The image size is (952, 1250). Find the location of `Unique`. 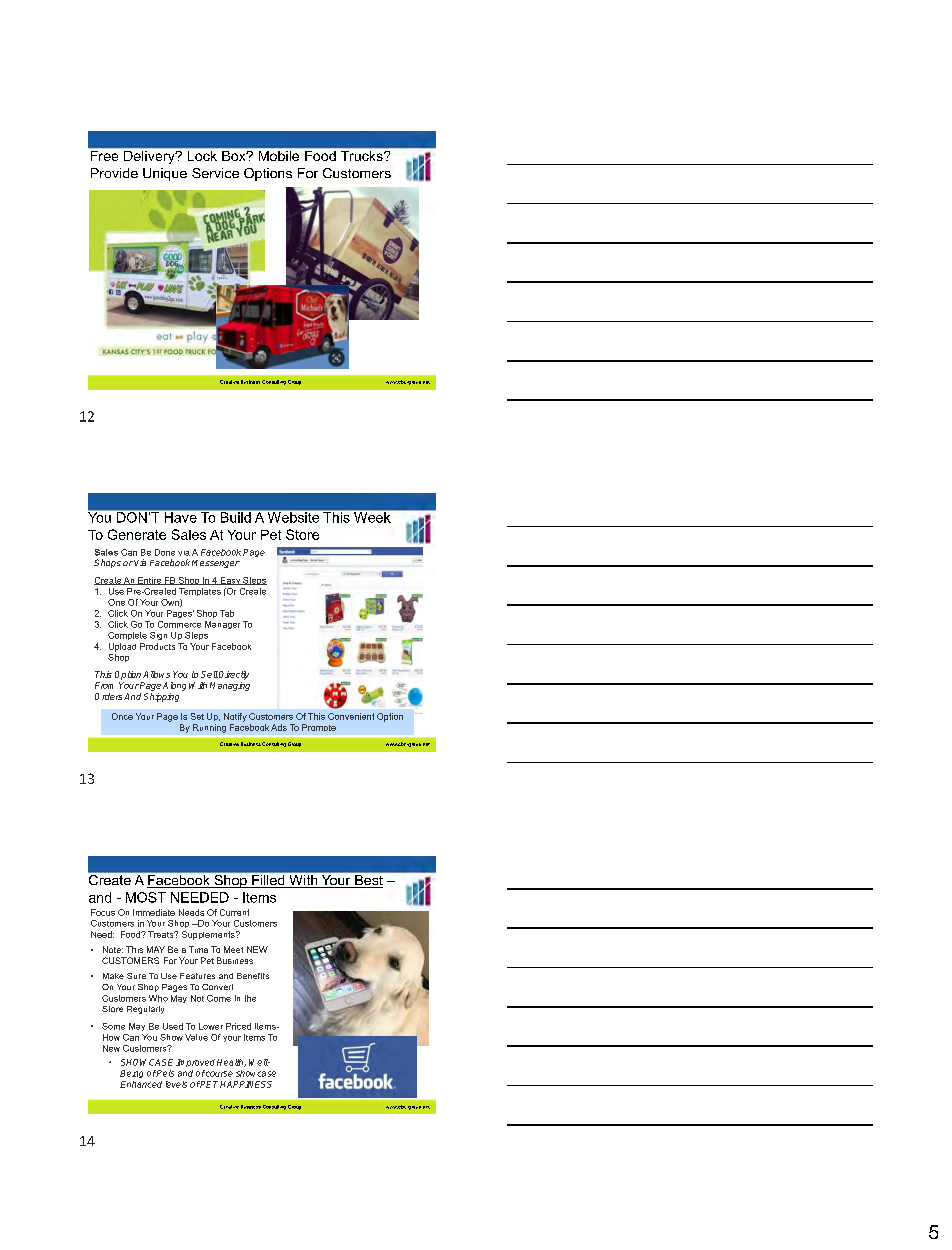

Unique is located at coordinates (165, 174).
